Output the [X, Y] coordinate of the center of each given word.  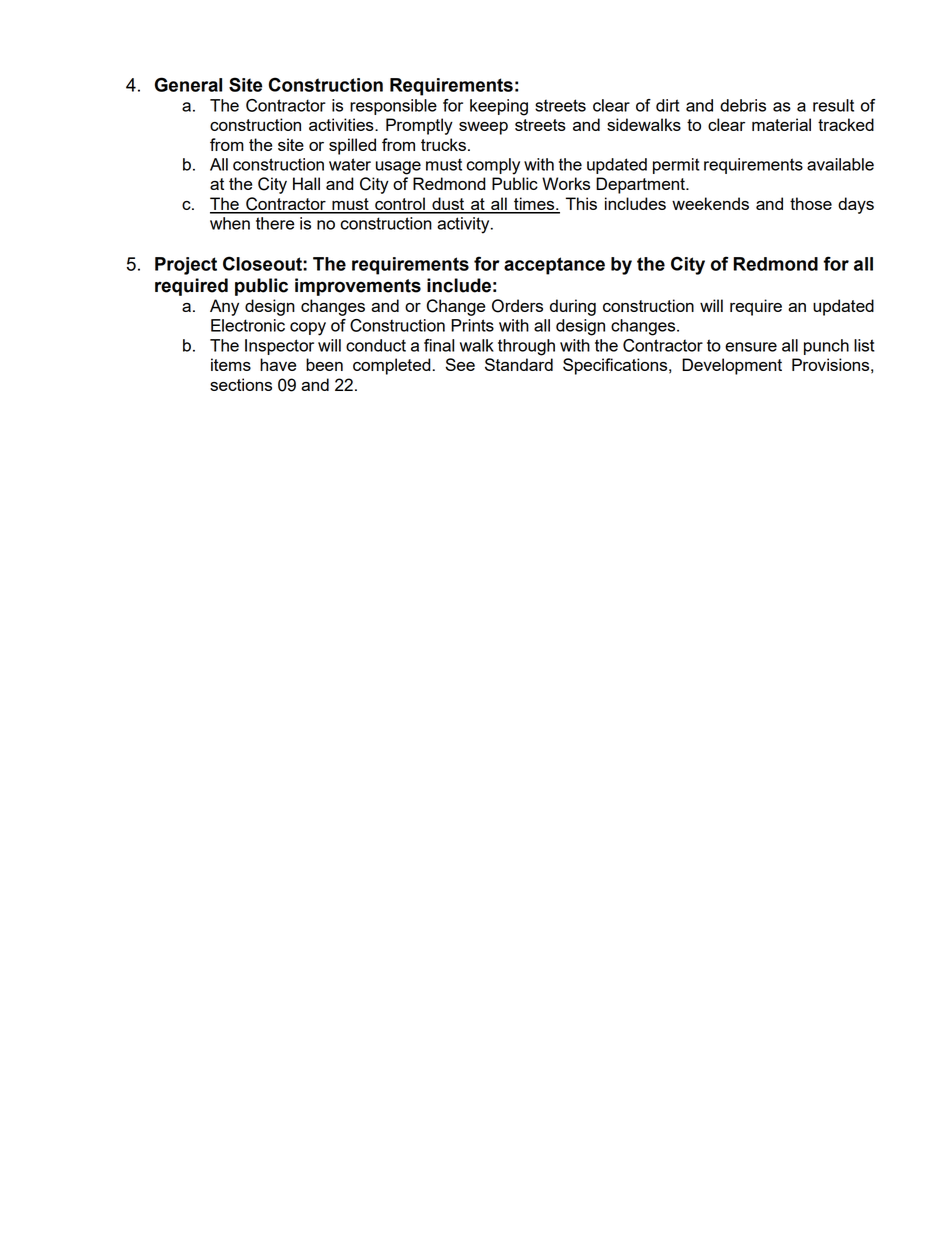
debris [743, 105]
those [811, 203]
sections [241, 384]
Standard [519, 364]
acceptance [554, 266]
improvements [358, 287]
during [573, 307]
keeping [499, 107]
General [188, 84]
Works [566, 183]
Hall [306, 183]
